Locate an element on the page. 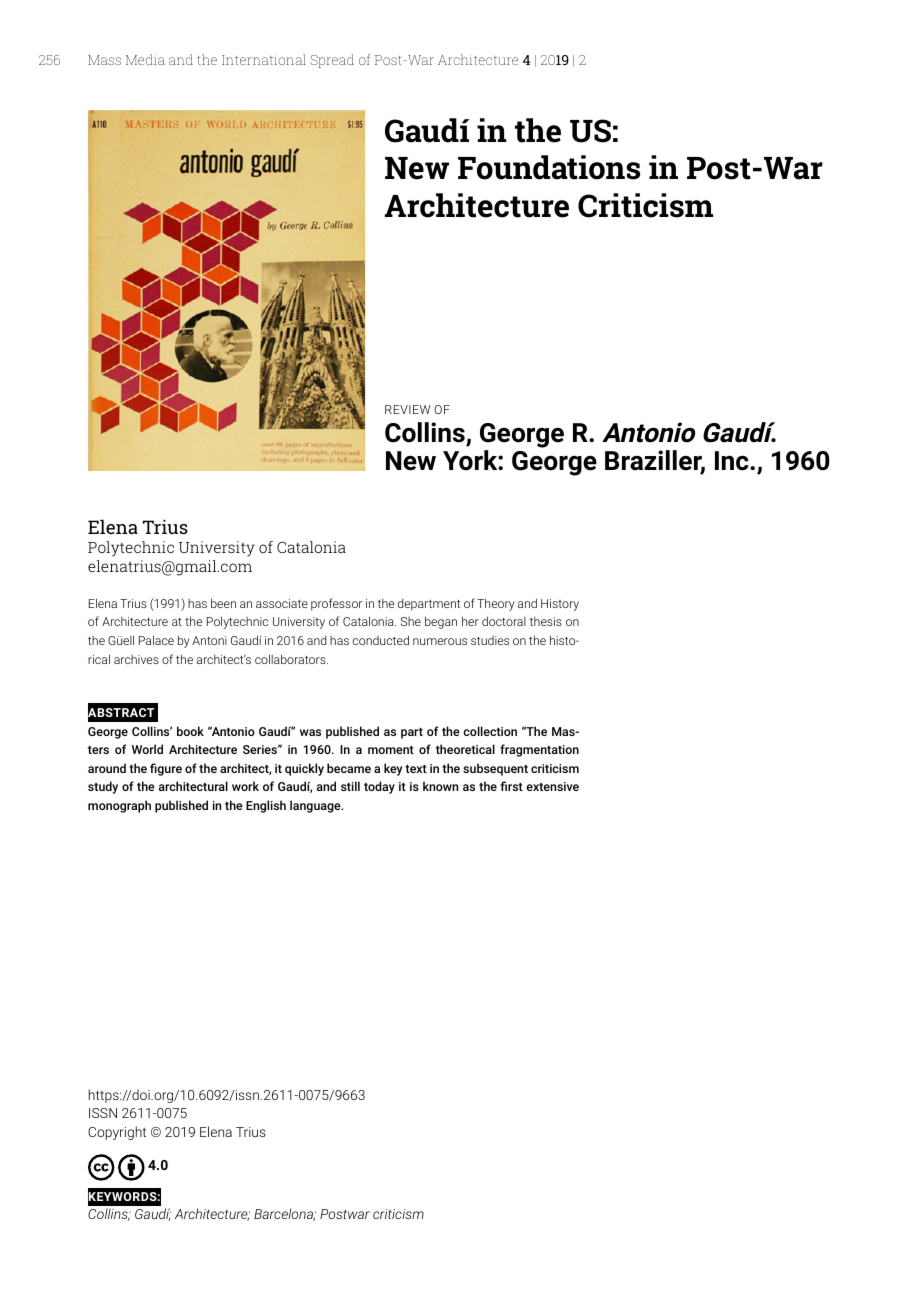  Barcelona is located at coordinates (285, 1214).
